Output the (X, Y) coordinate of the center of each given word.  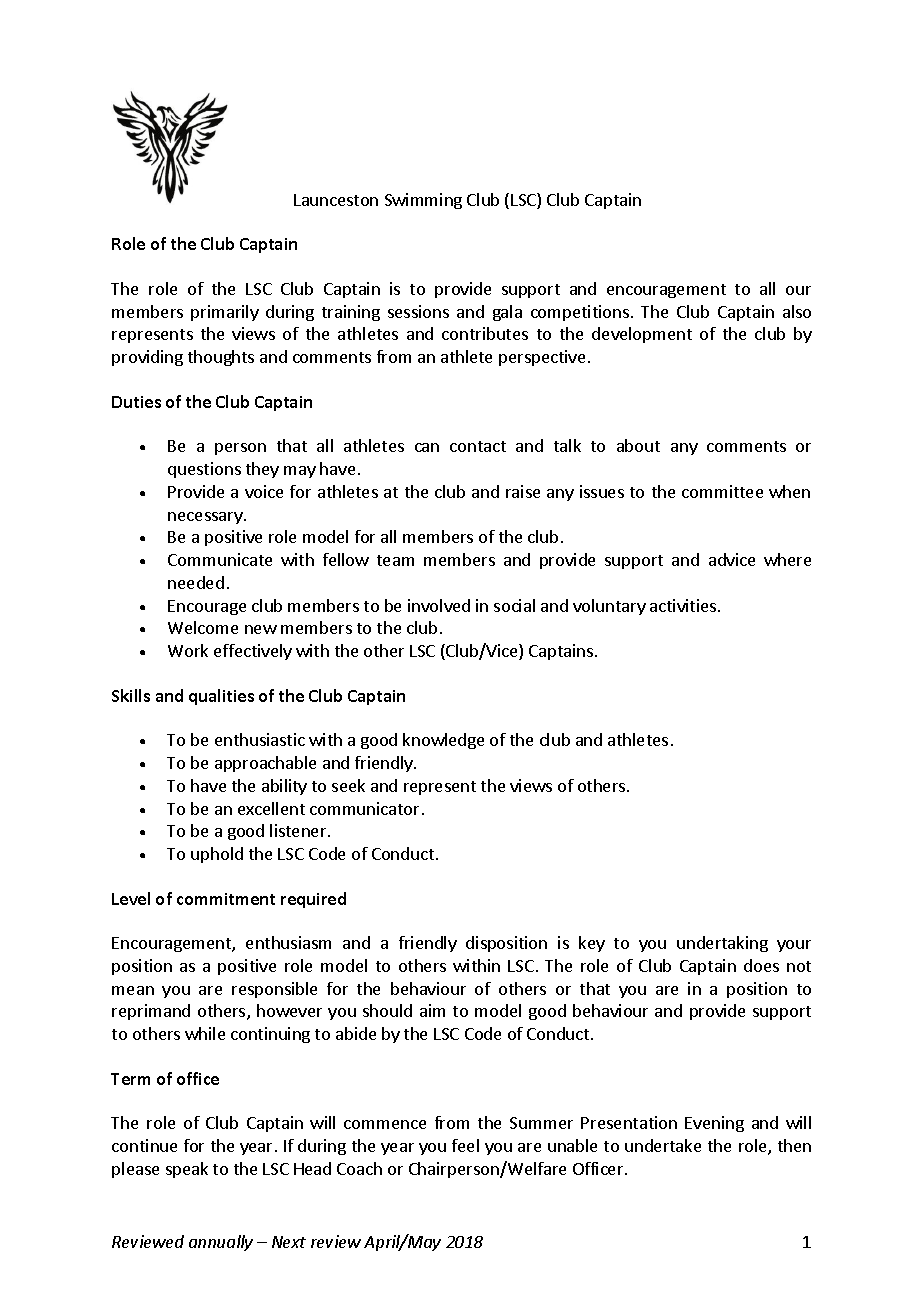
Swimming (423, 201)
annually (221, 1243)
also (797, 311)
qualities (221, 697)
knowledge (443, 741)
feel (465, 1145)
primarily (225, 313)
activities (684, 605)
